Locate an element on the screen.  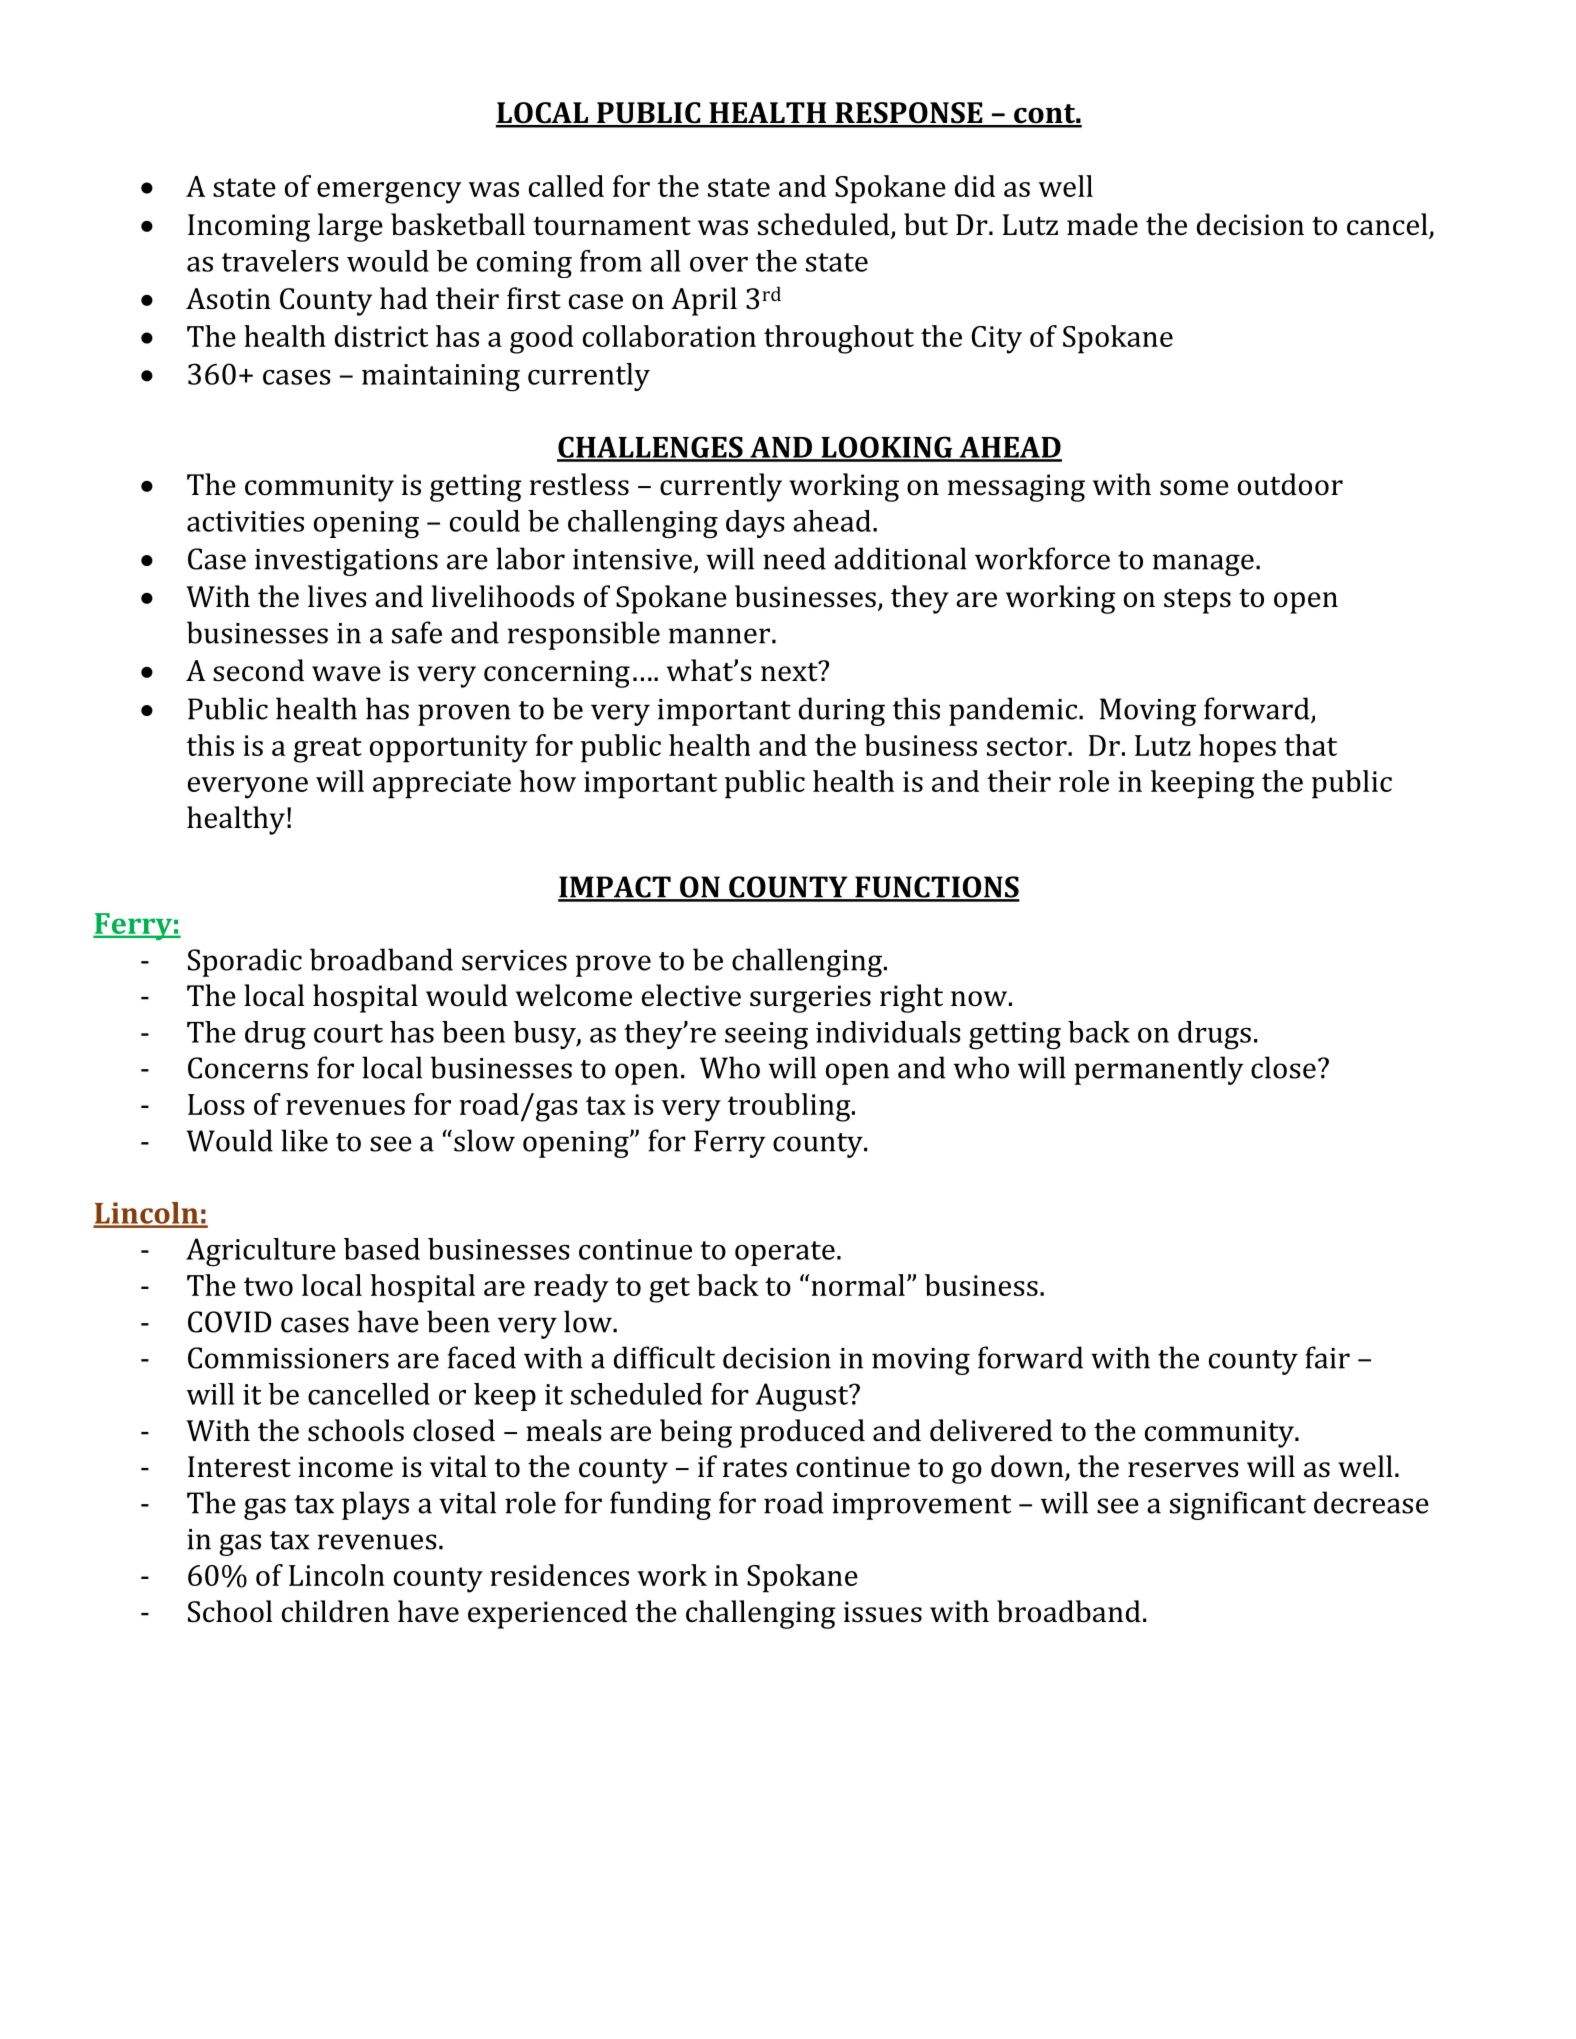
based is located at coordinates (382, 1249).
